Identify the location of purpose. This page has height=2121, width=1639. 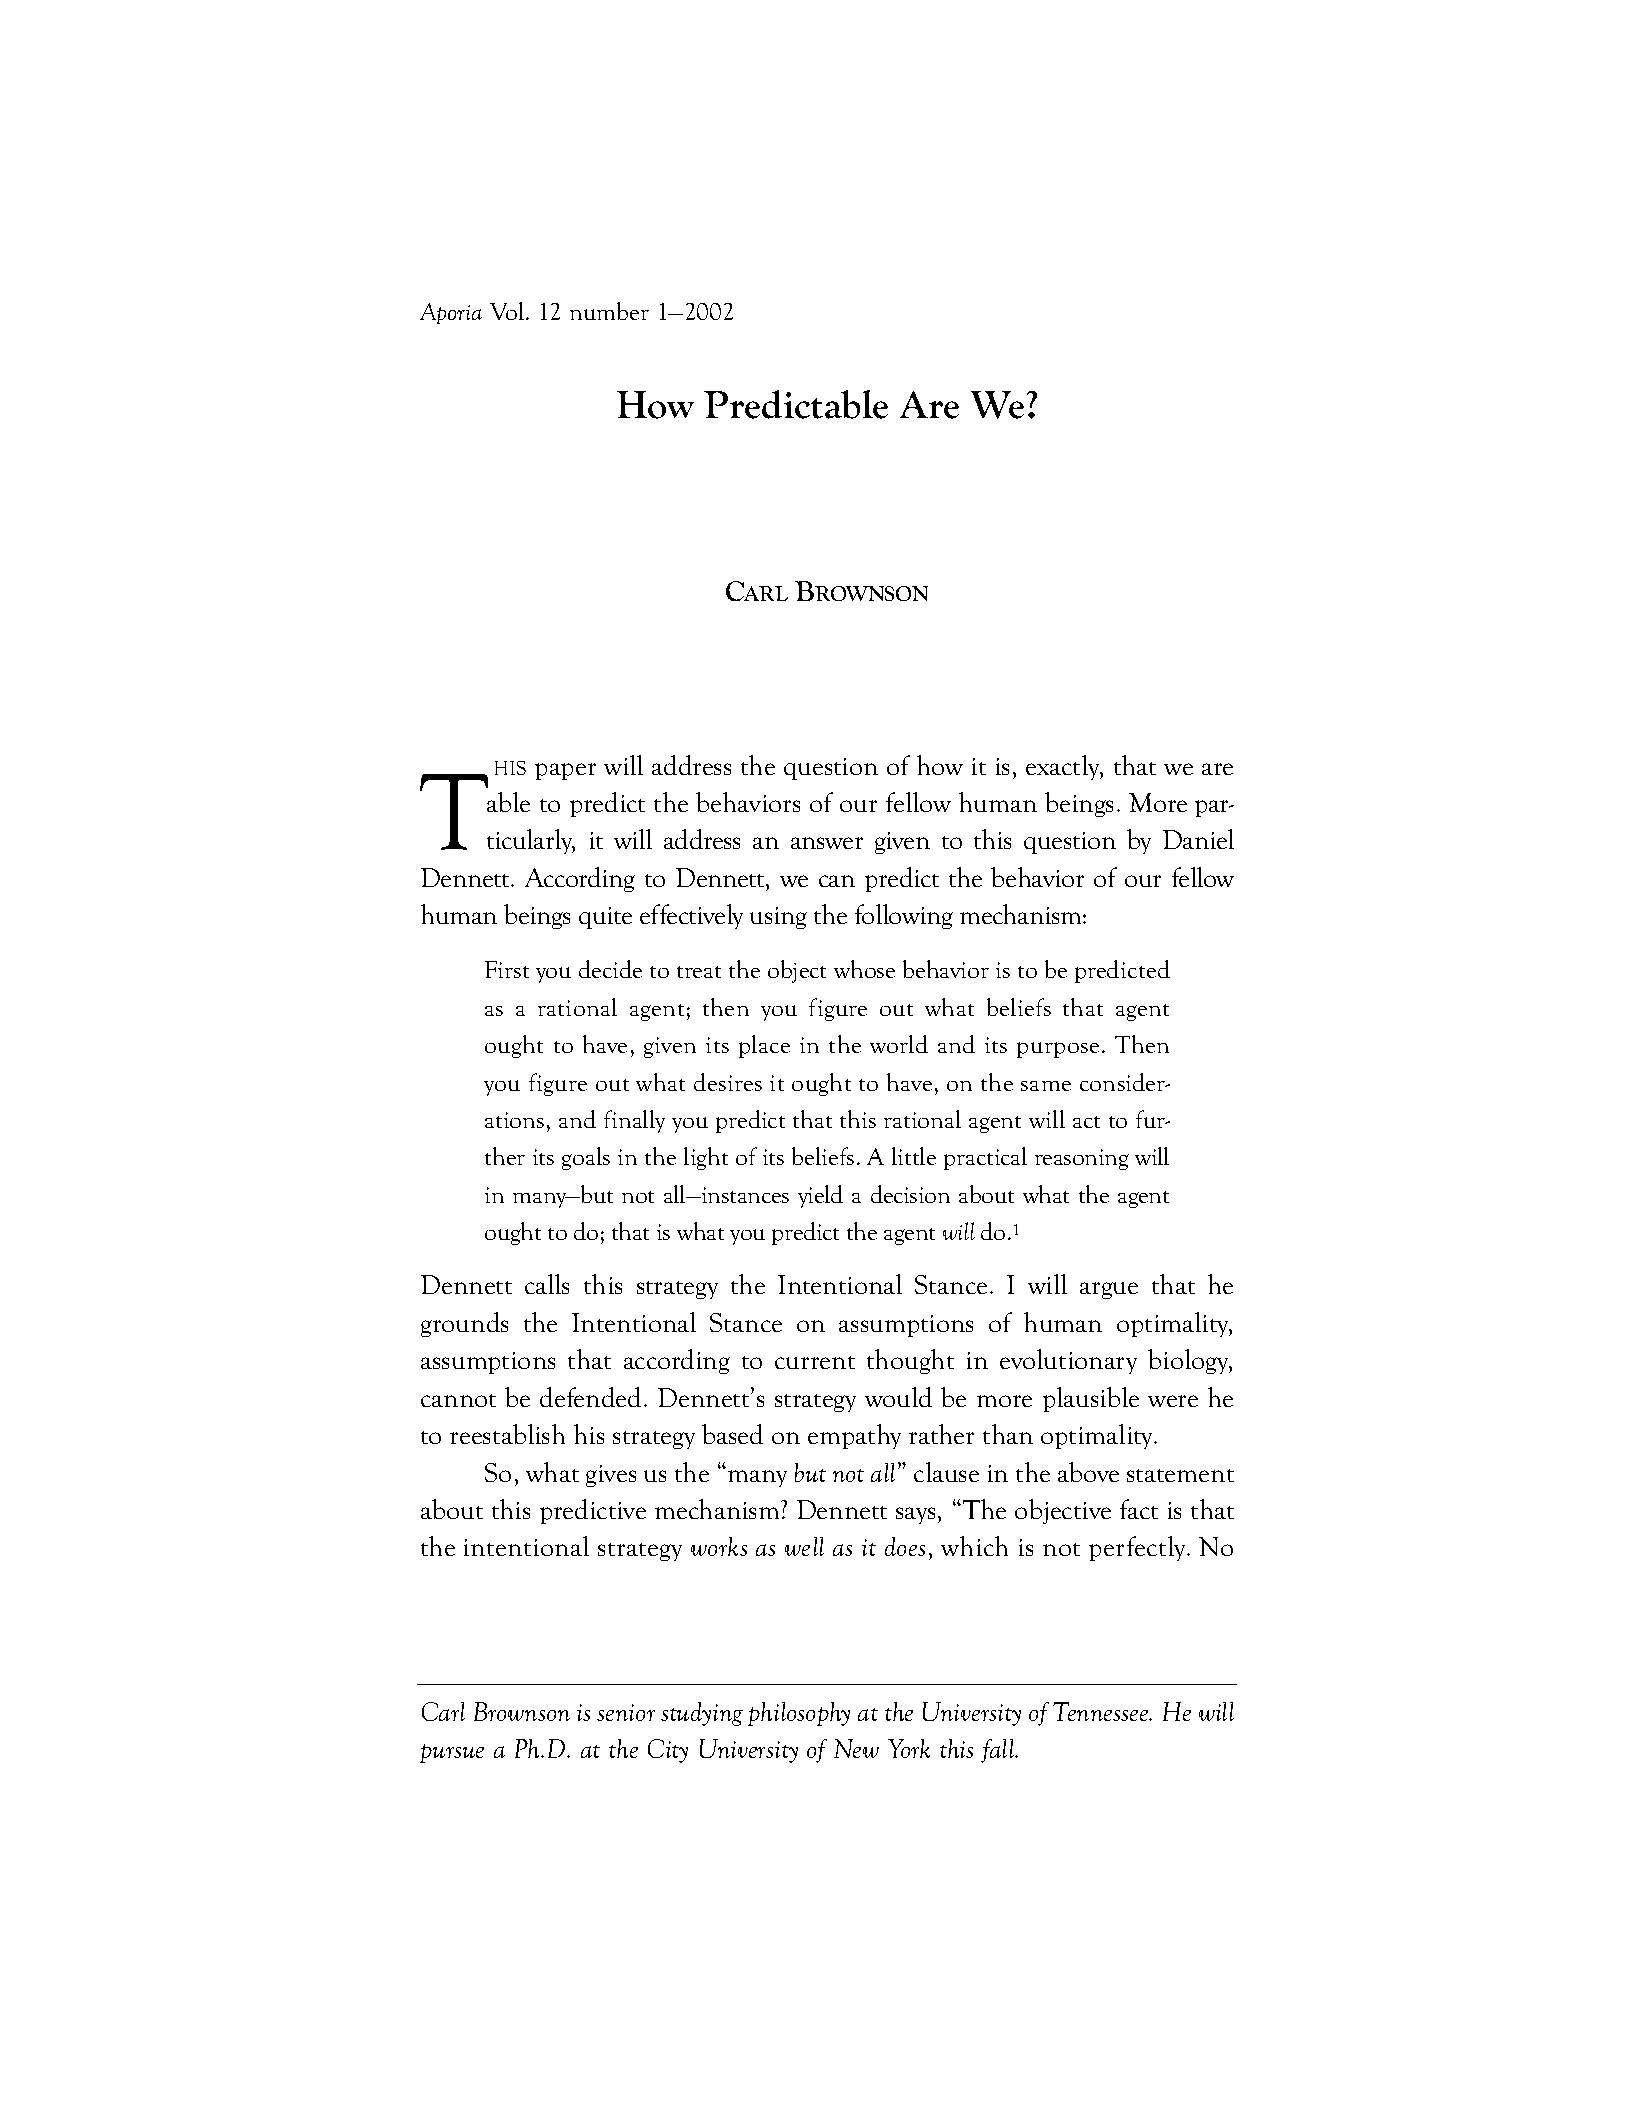
(1058, 1050).
